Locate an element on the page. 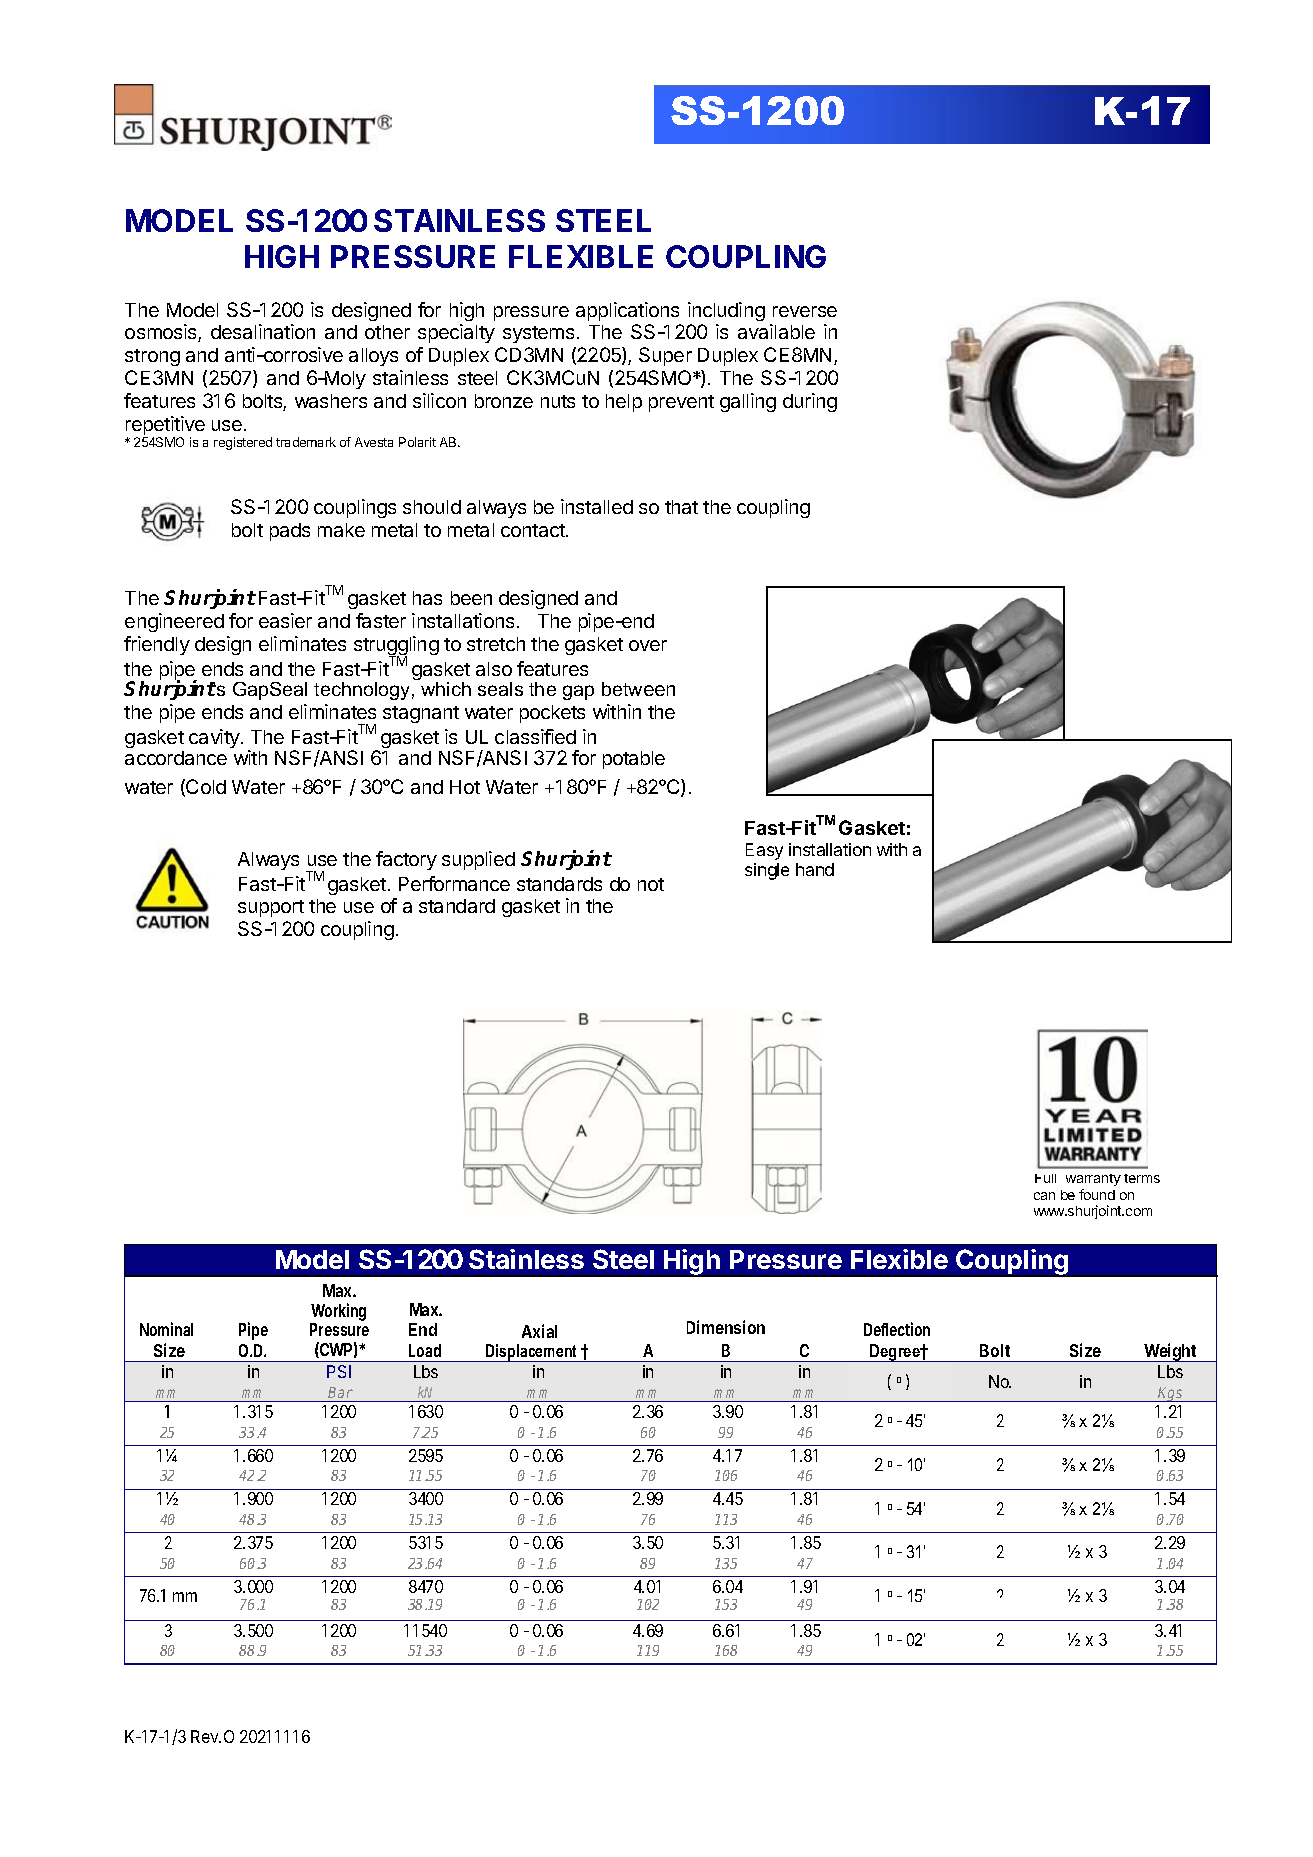 The width and height of the page is (1313, 1857). Super is located at coordinates (665, 356).
